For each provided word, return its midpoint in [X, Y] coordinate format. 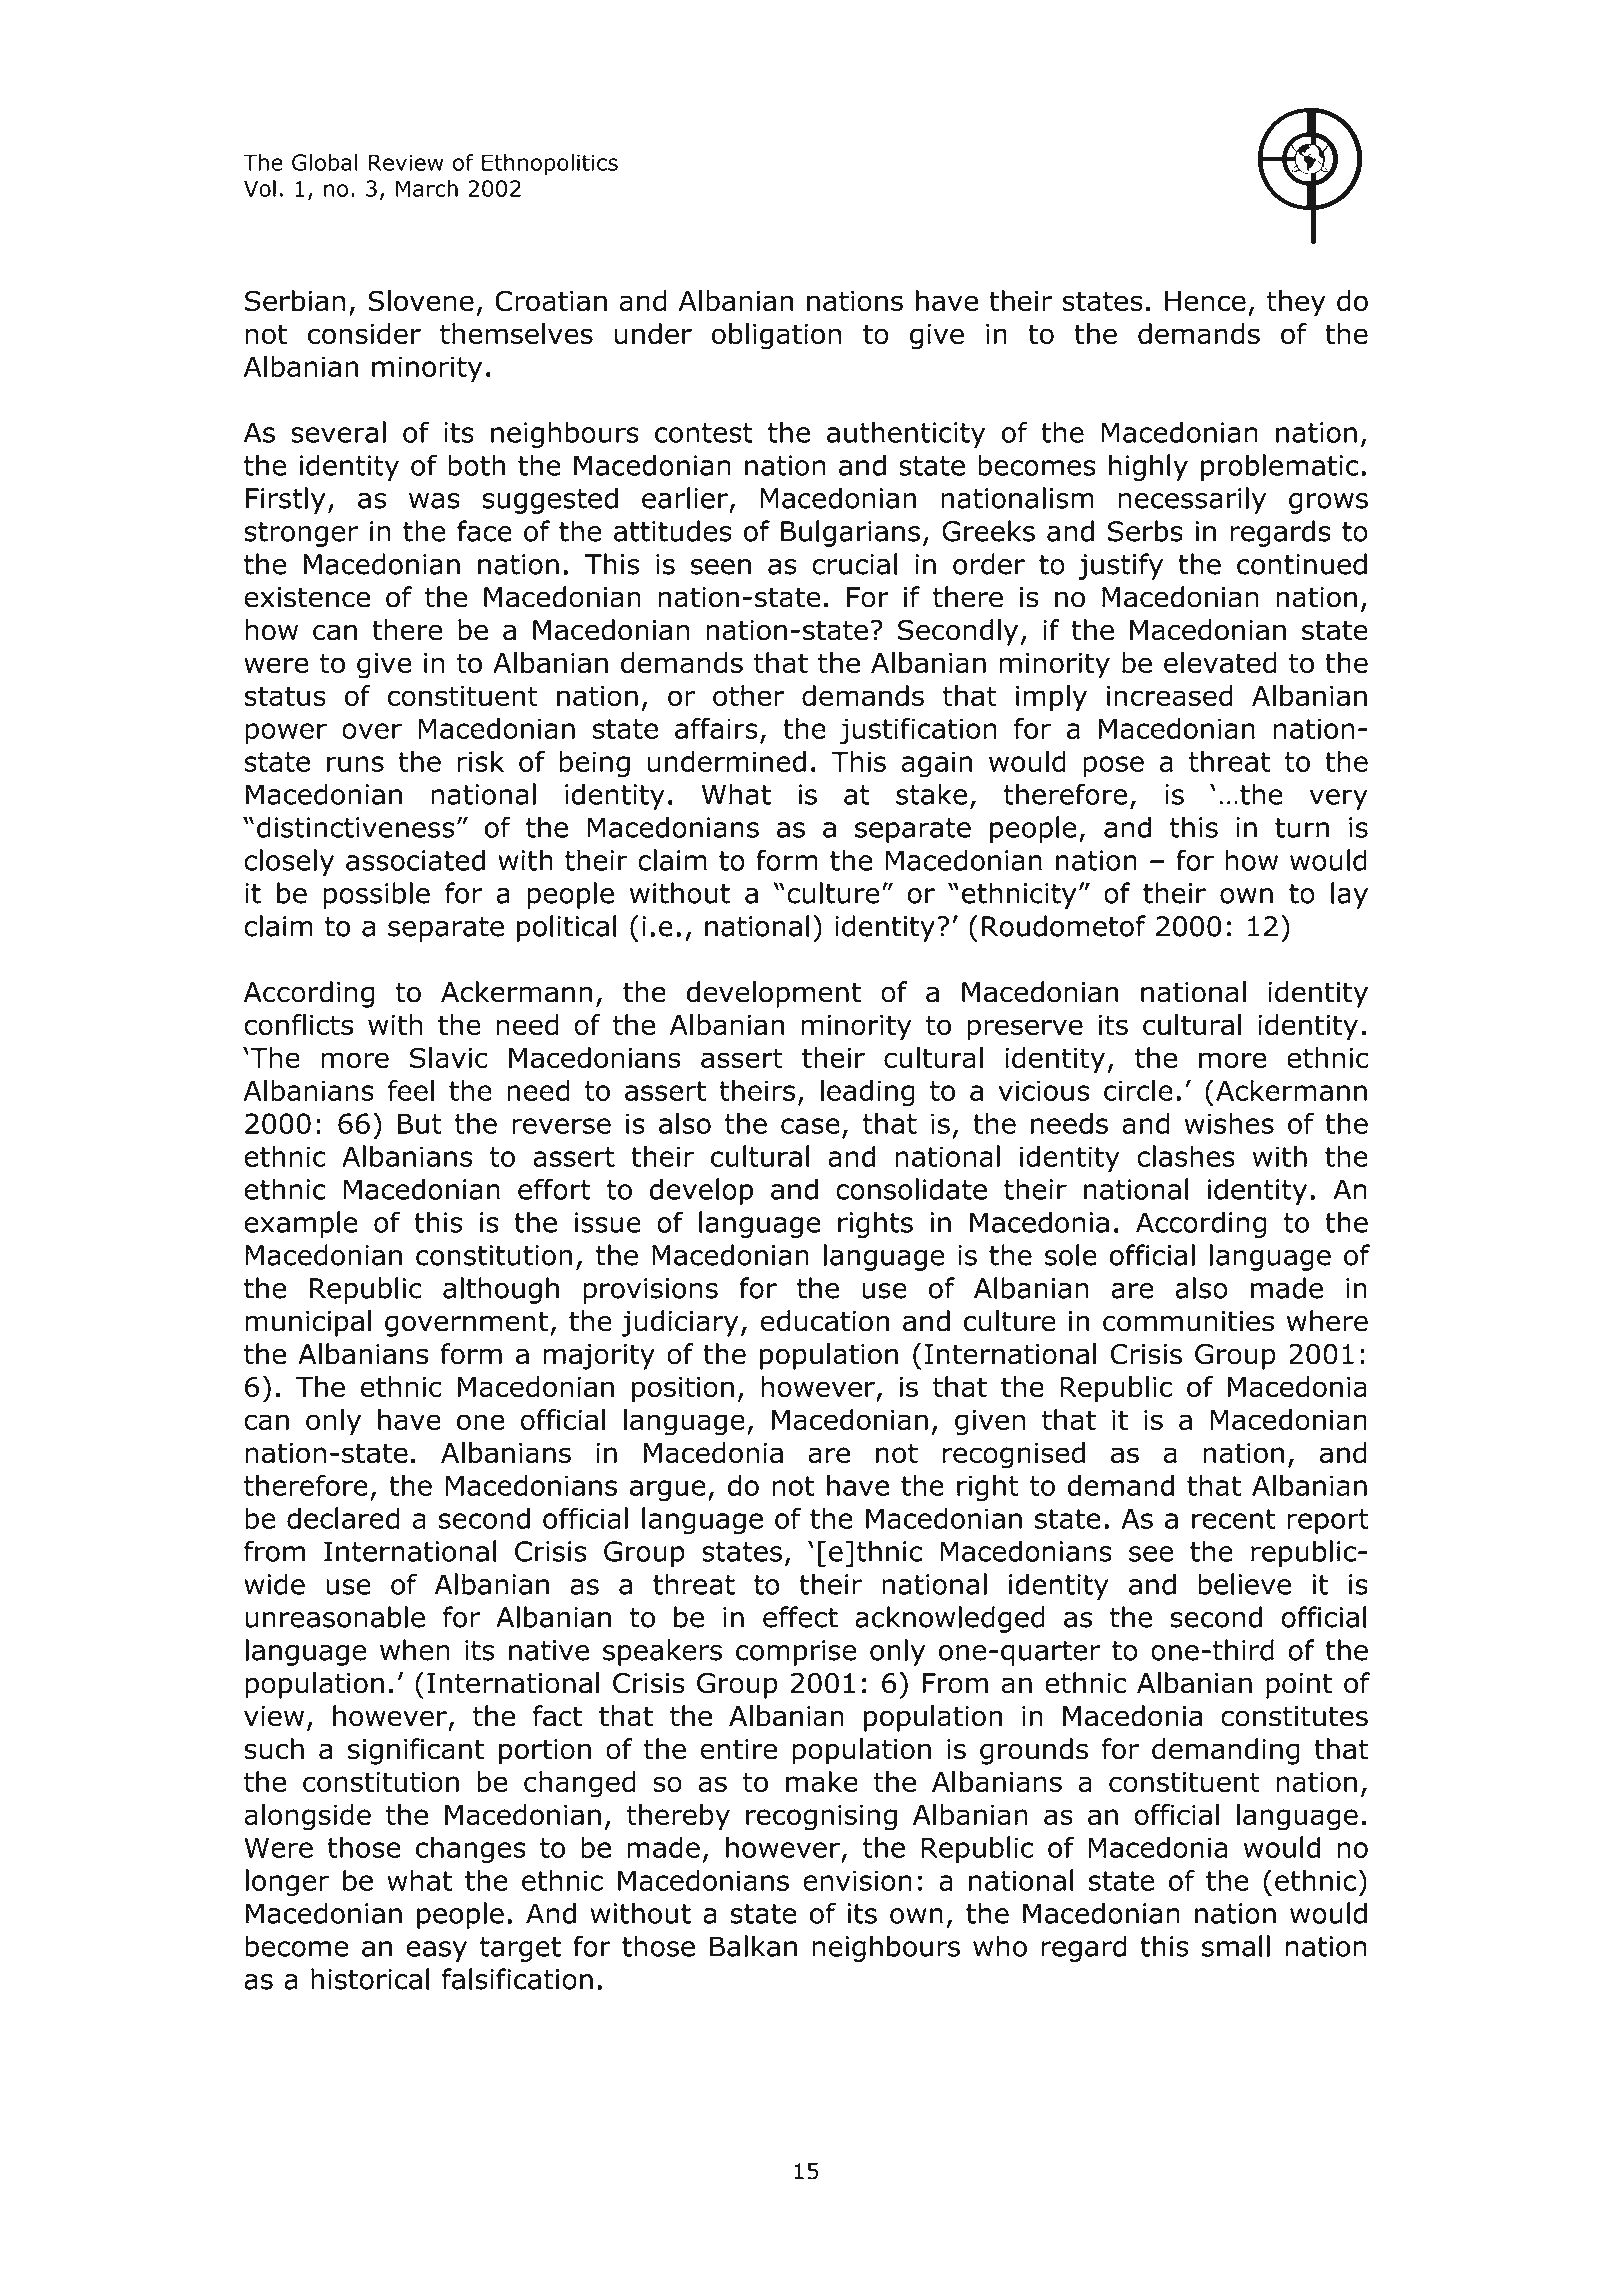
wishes [1229, 1123]
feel [411, 1090]
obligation [776, 336]
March [427, 188]
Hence [1205, 301]
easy [436, 1951]
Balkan [753, 1946]
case [810, 1126]
